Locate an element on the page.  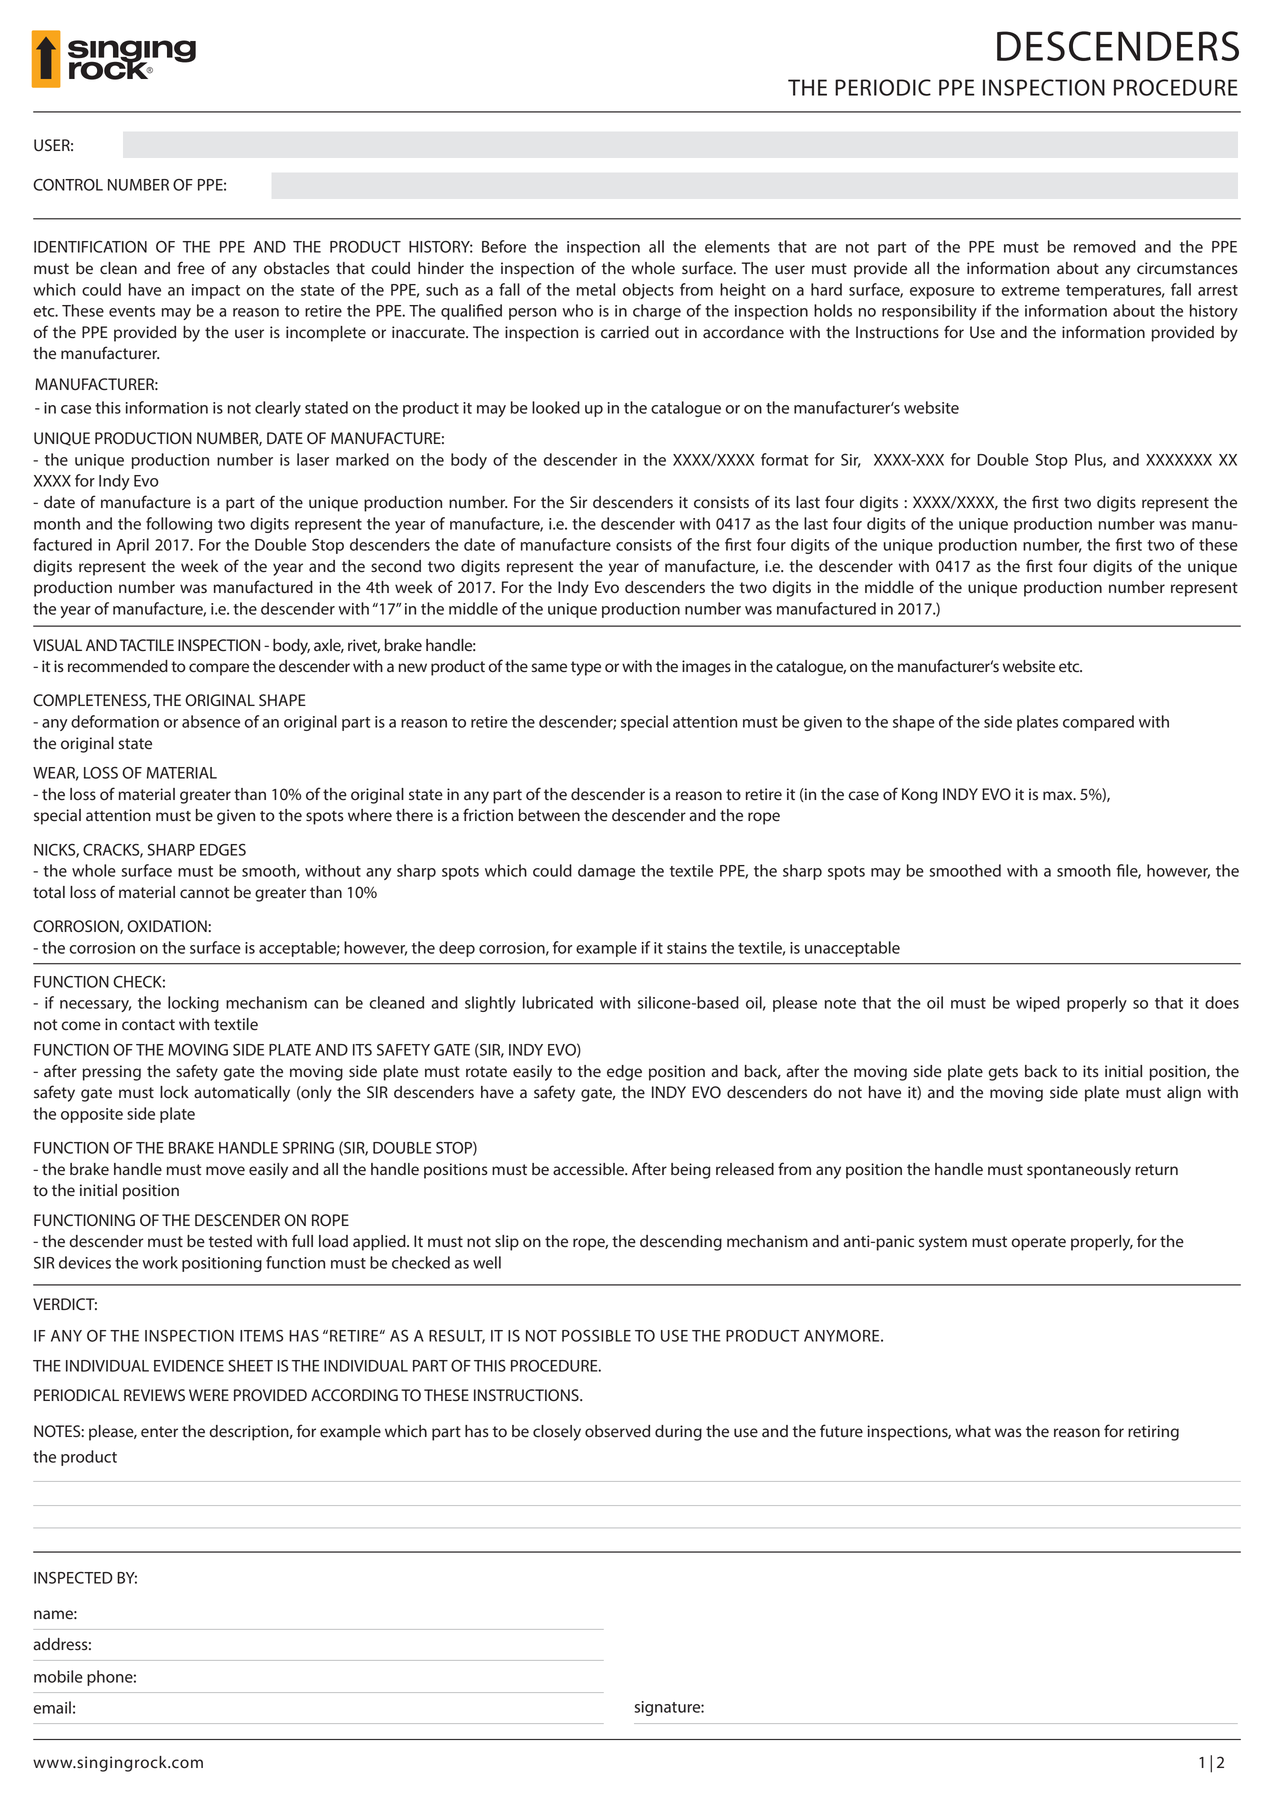
retiring is located at coordinates (1153, 1433).
